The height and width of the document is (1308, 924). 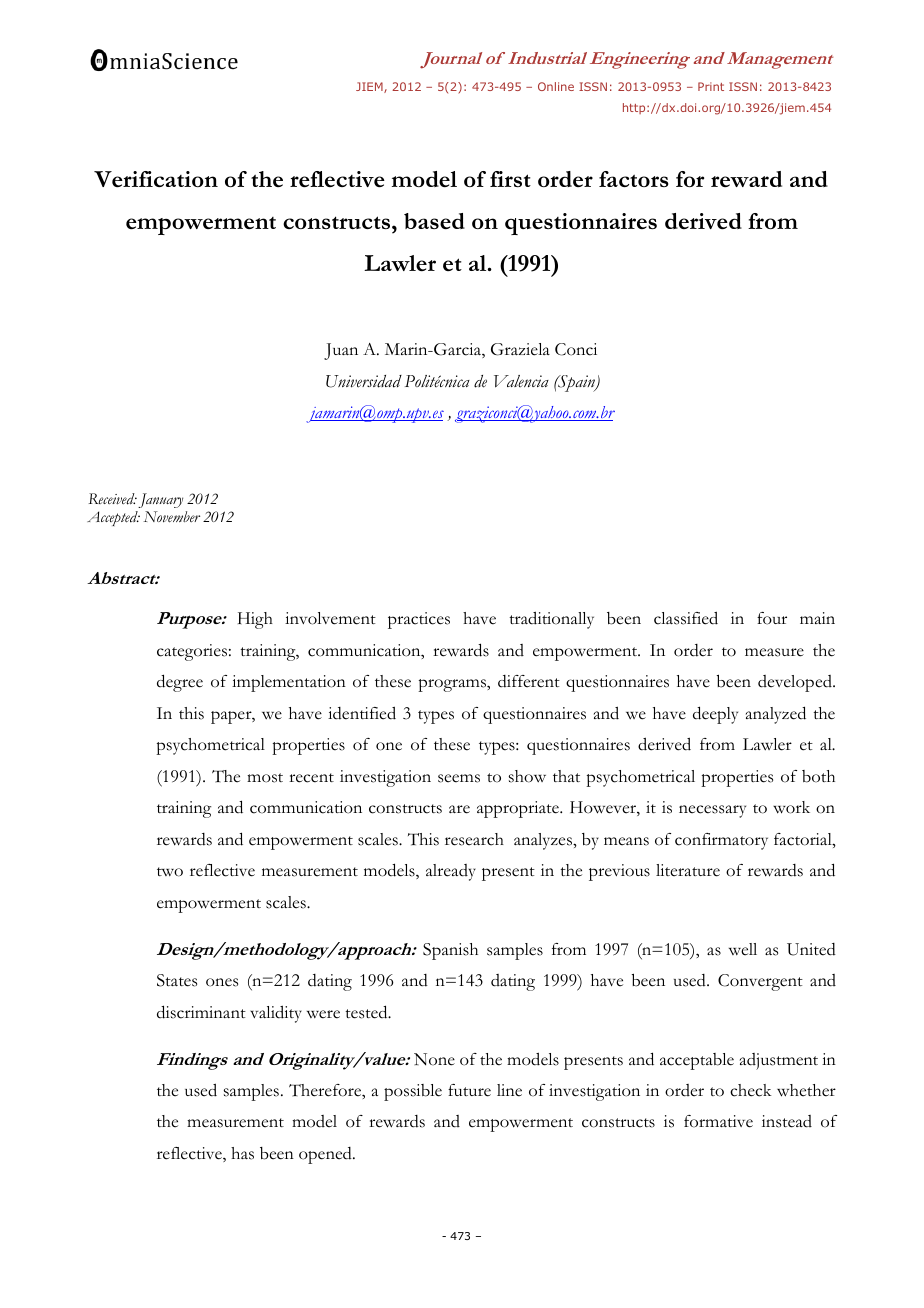 I want to click on Verification, so click(x=156, y=179).
